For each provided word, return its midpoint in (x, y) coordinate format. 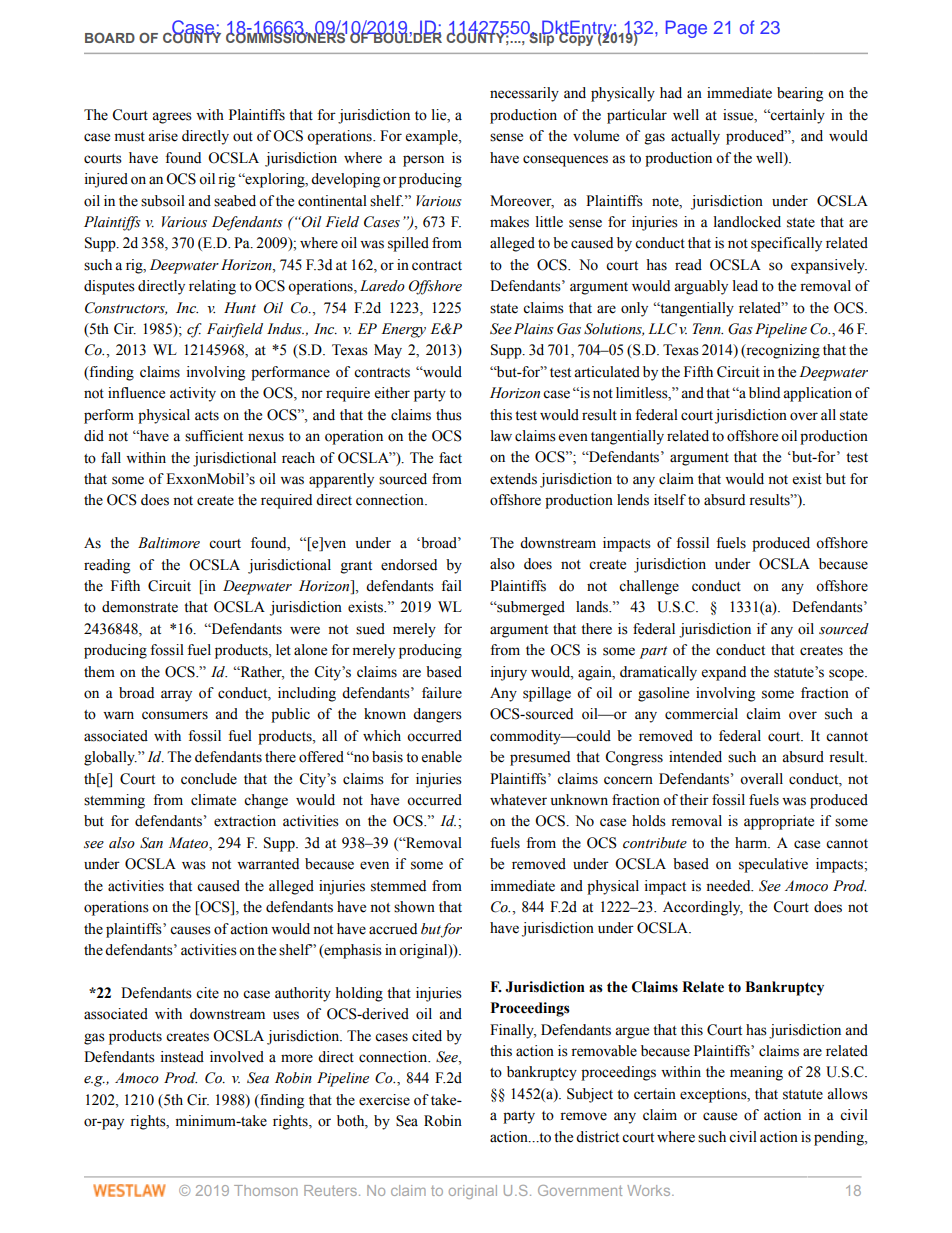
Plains (534, 329)
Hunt (240, 307)
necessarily (524, 94)
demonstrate (140, 607)
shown (414, 907)
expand (724, 673)
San (151, 843)
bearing (800, 94)
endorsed (409, 565)
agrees (172, 118)
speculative (773, 865)
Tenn (708, 329)
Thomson (266, 1190)
